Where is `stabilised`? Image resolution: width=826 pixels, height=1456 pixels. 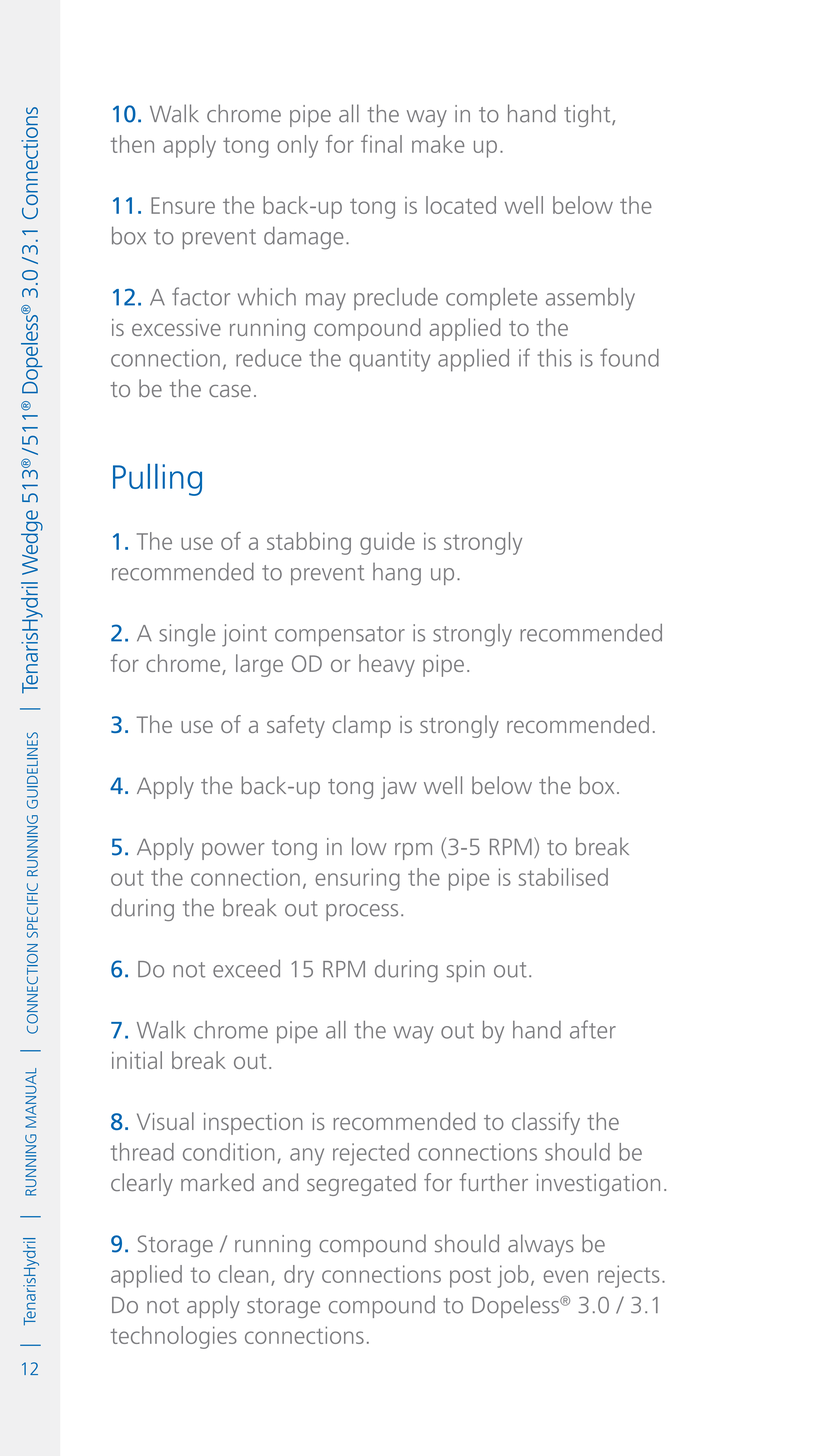
stabilised is located at coordinates (563, 877).
